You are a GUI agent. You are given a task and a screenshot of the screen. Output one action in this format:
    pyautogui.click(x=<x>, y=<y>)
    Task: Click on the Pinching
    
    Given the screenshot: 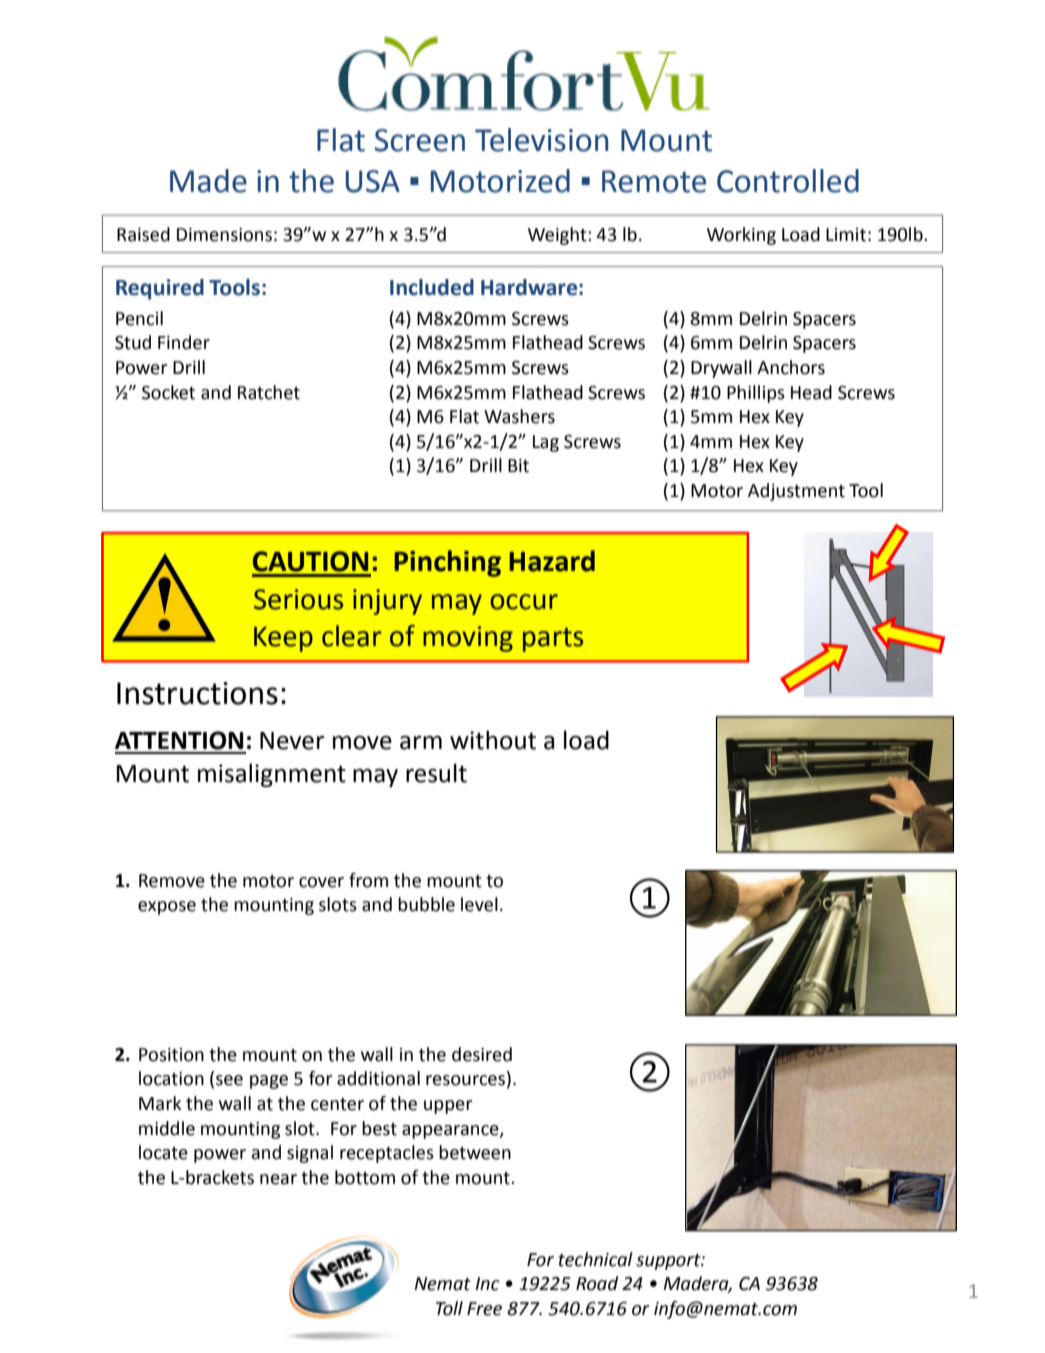 What is the action you would take?
    pyautogui.click(x=447, y=563)
